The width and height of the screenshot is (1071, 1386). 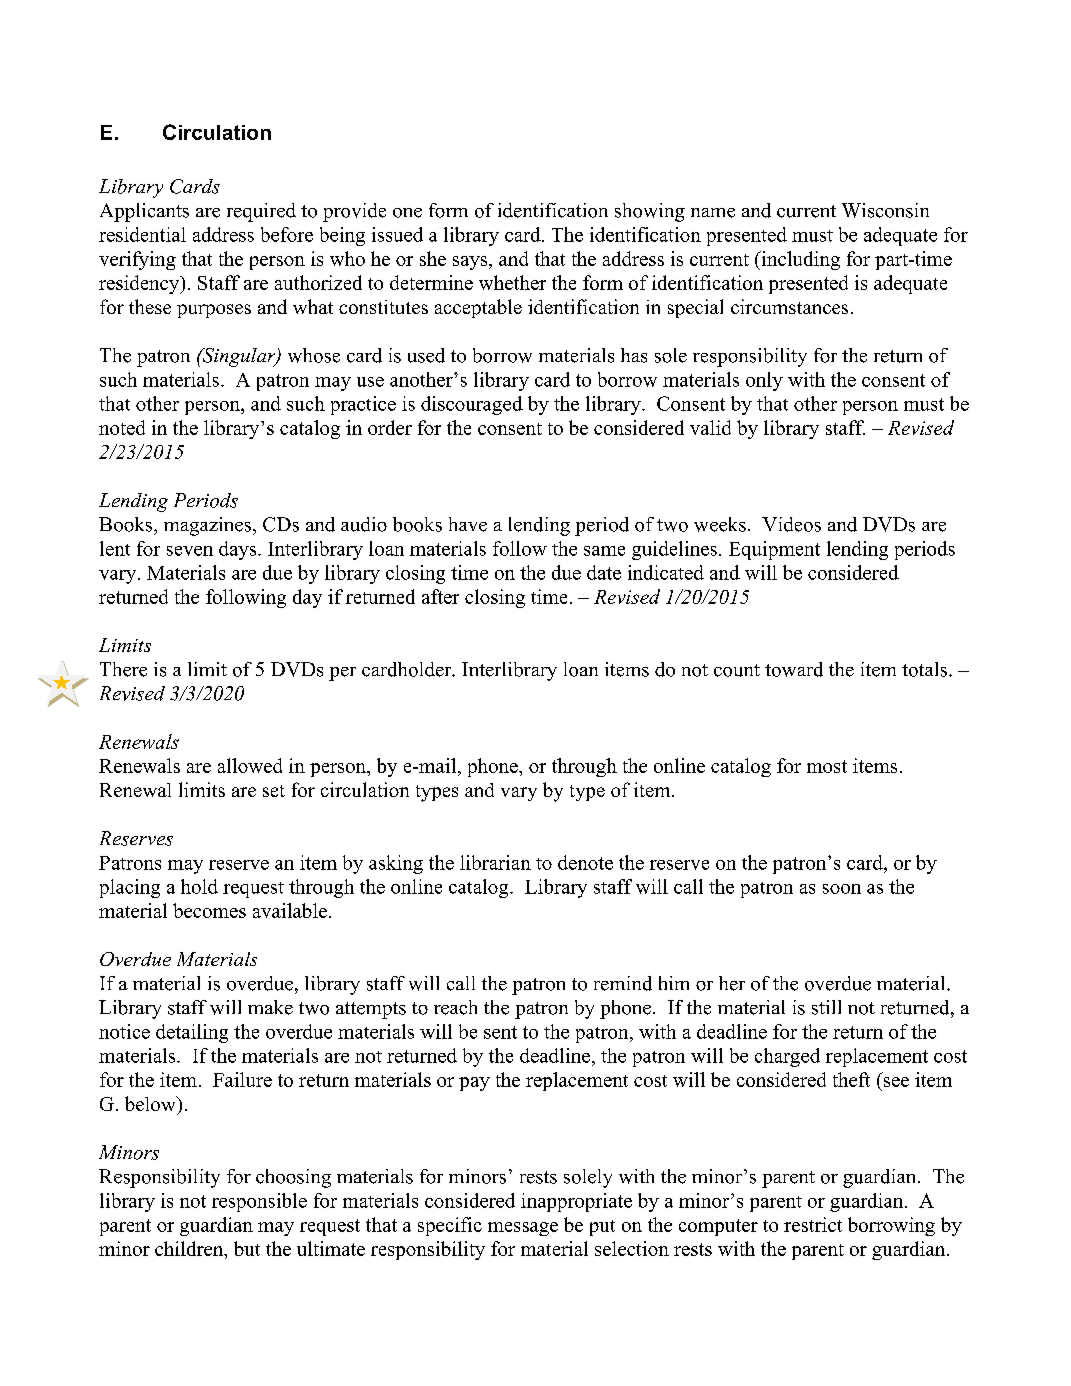 What do you see at coordinates (523, 1229) in the screenshot?
I see `message` at bounding box center [523, 1229].
